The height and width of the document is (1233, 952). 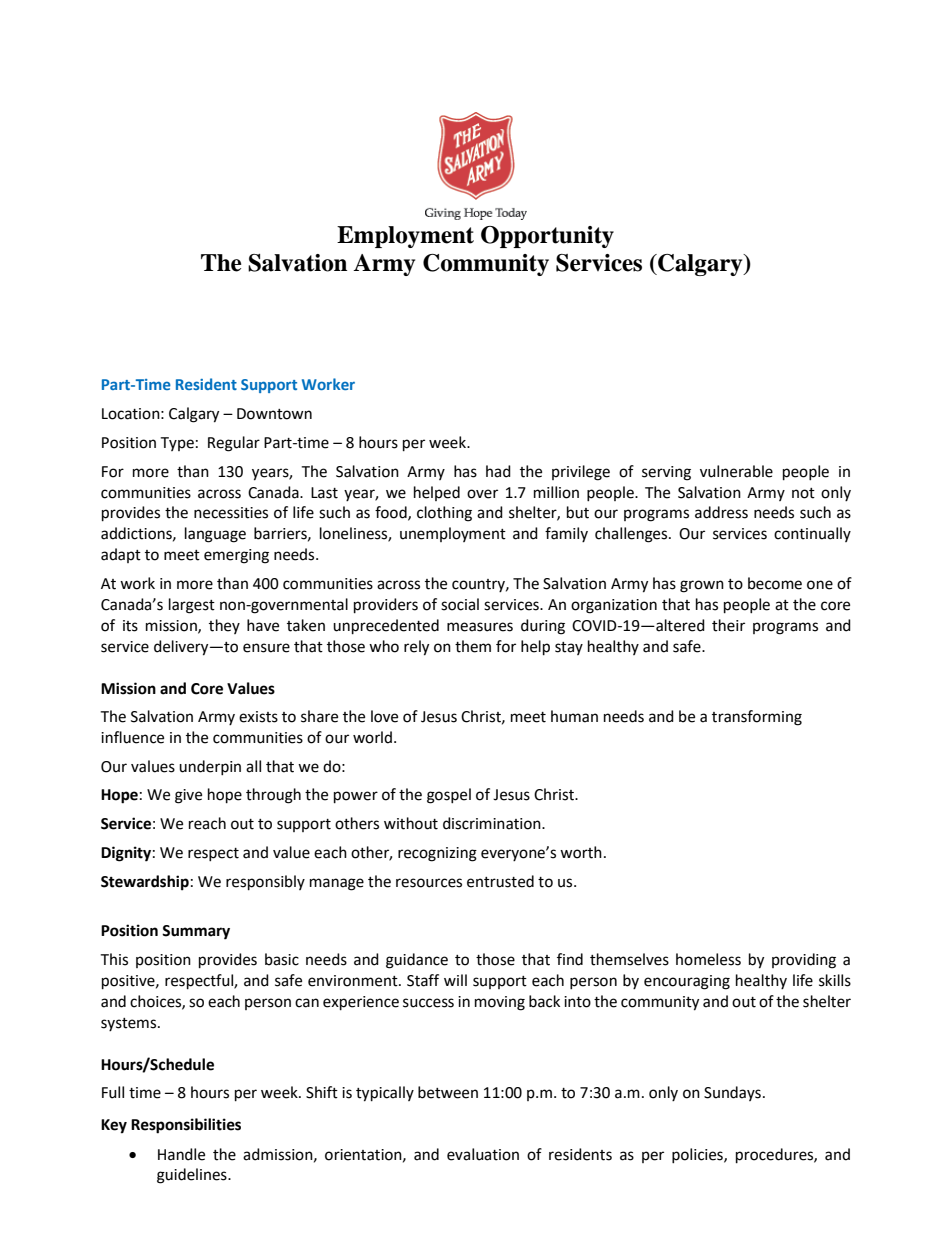 I want to click on love, so click(x=384, y=716).
